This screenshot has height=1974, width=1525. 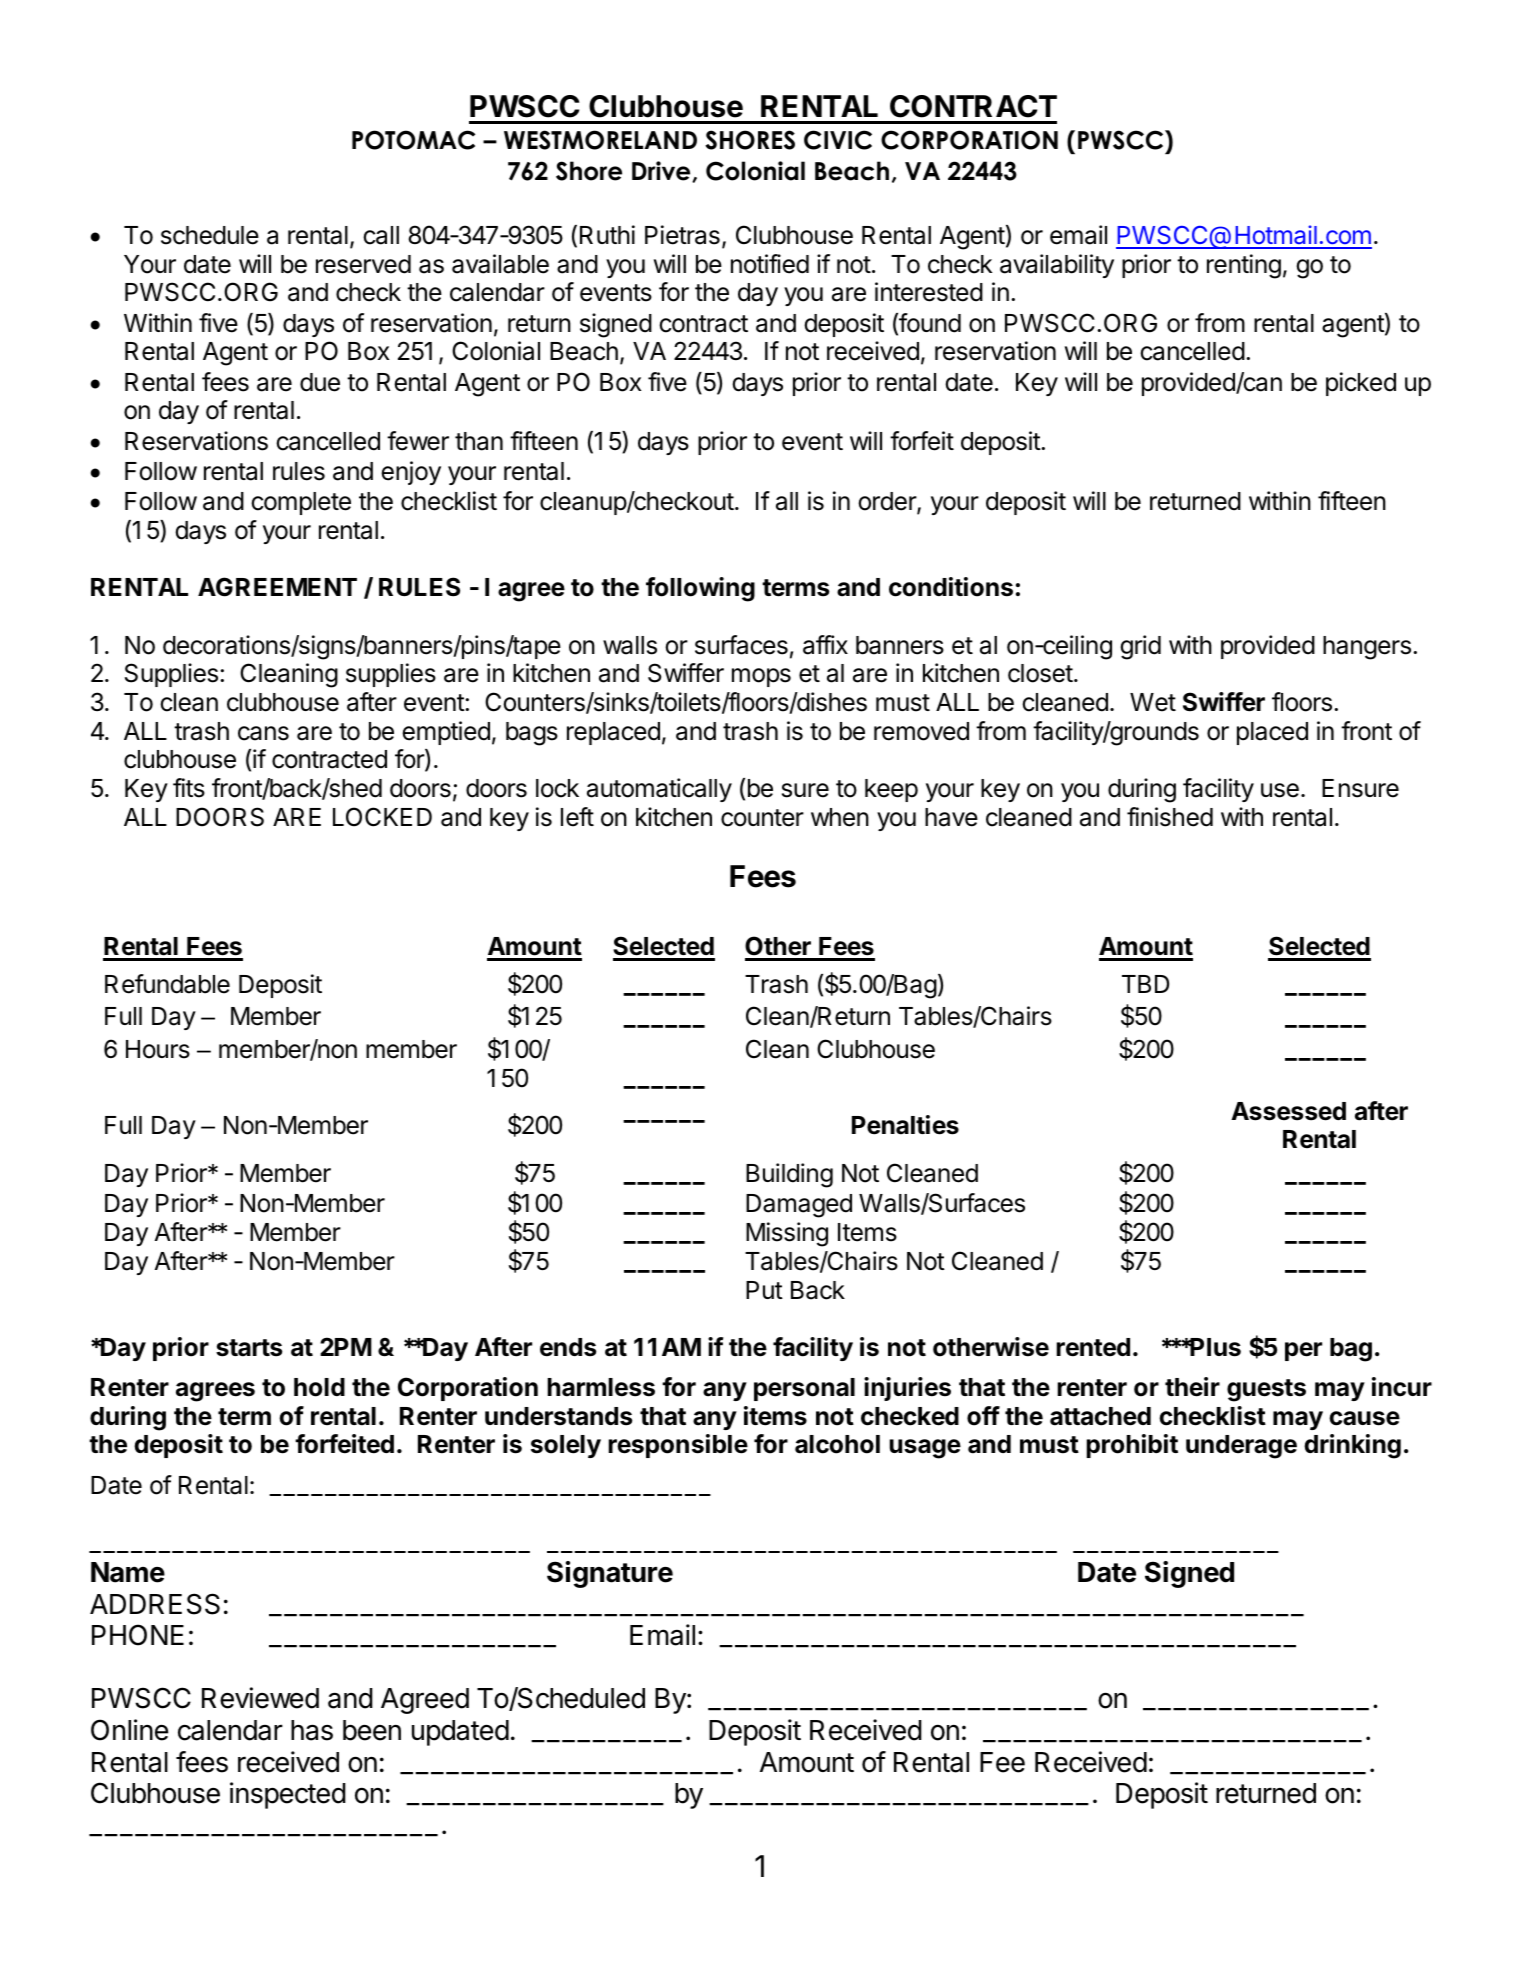 I want to click on complete, so click(x=301, y=503).
